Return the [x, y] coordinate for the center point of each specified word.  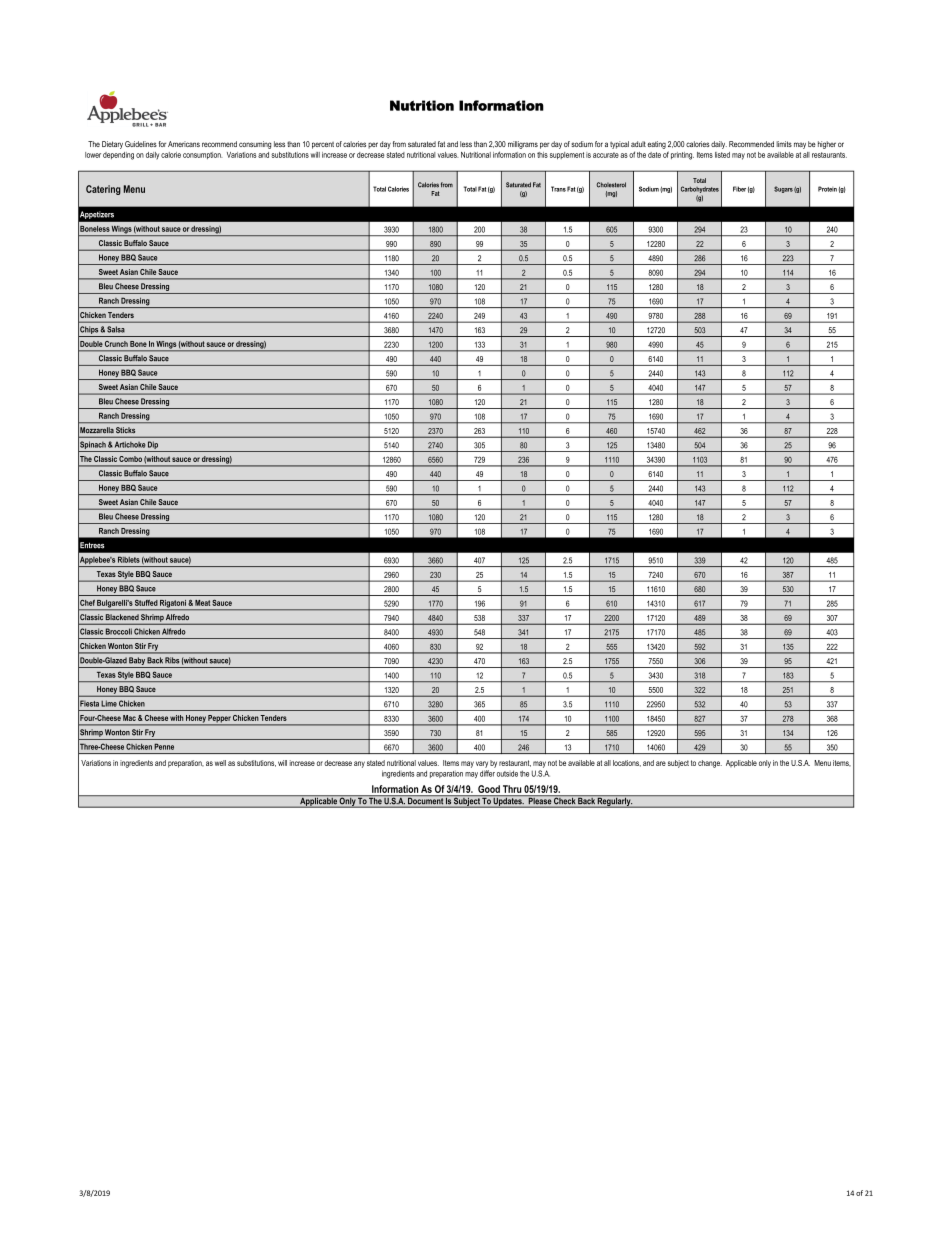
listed [722, 155]
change [710, 764]
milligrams [523, 145]
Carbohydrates [700, 189]
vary [482, 764]
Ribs [172, 660]
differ [487, 773]
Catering [103, 190]
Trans [558, 189]
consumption [203, 155]
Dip [153, 446]
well [220, 763]
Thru [512, 789]
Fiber [739, 189]
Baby [137, 662]
